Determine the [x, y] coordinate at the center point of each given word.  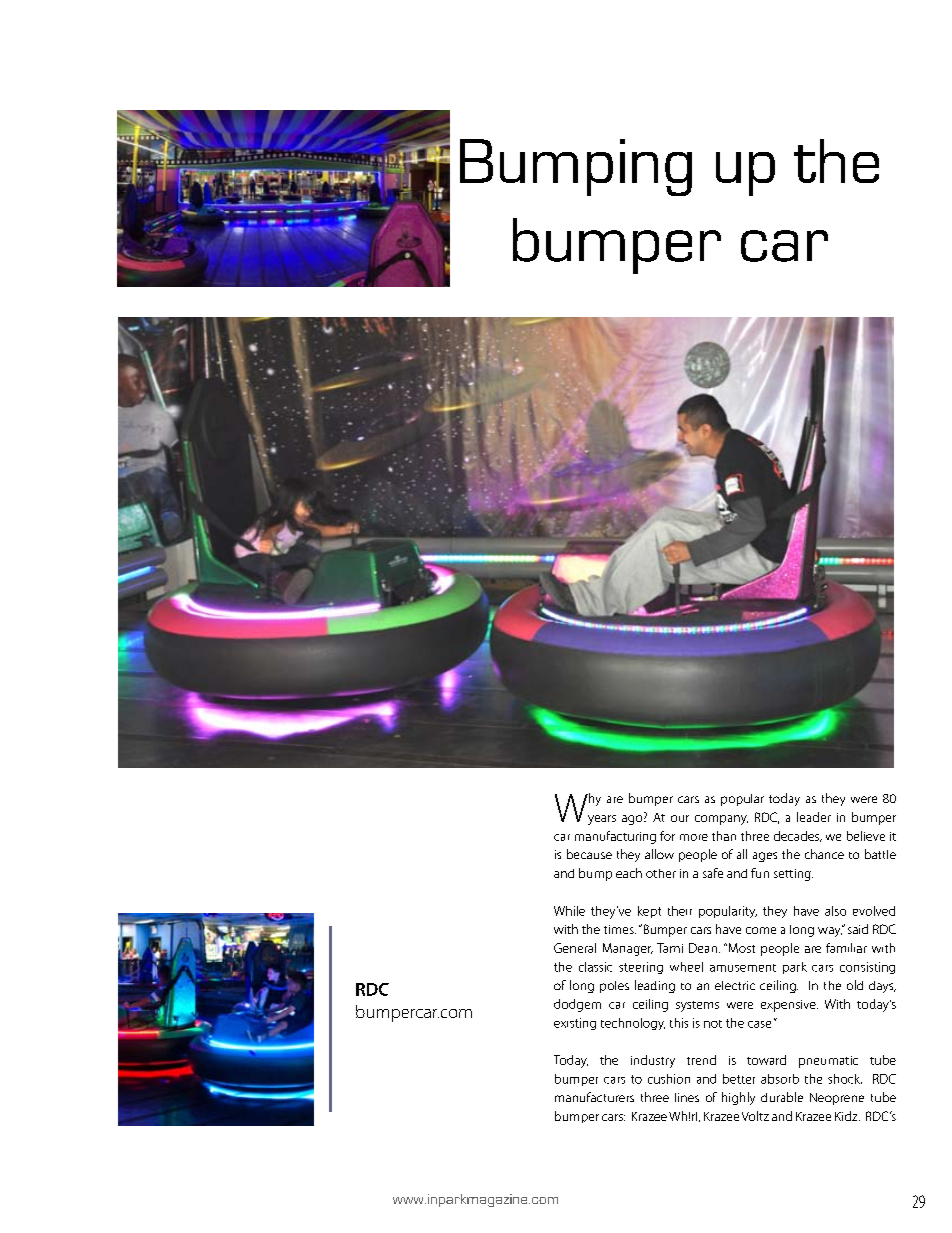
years [602, 820]
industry [653, 1061]
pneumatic [828, 1062]
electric [735, 985]
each [629, 873]
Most [740, 948]
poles [614, 987]
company [721, 820]
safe [713, 873]
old [855, 985]
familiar [846, 948]
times [620, 929]
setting [793, 875]
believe [866, 836]
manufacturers [594, 1097]
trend [701, 1060]
